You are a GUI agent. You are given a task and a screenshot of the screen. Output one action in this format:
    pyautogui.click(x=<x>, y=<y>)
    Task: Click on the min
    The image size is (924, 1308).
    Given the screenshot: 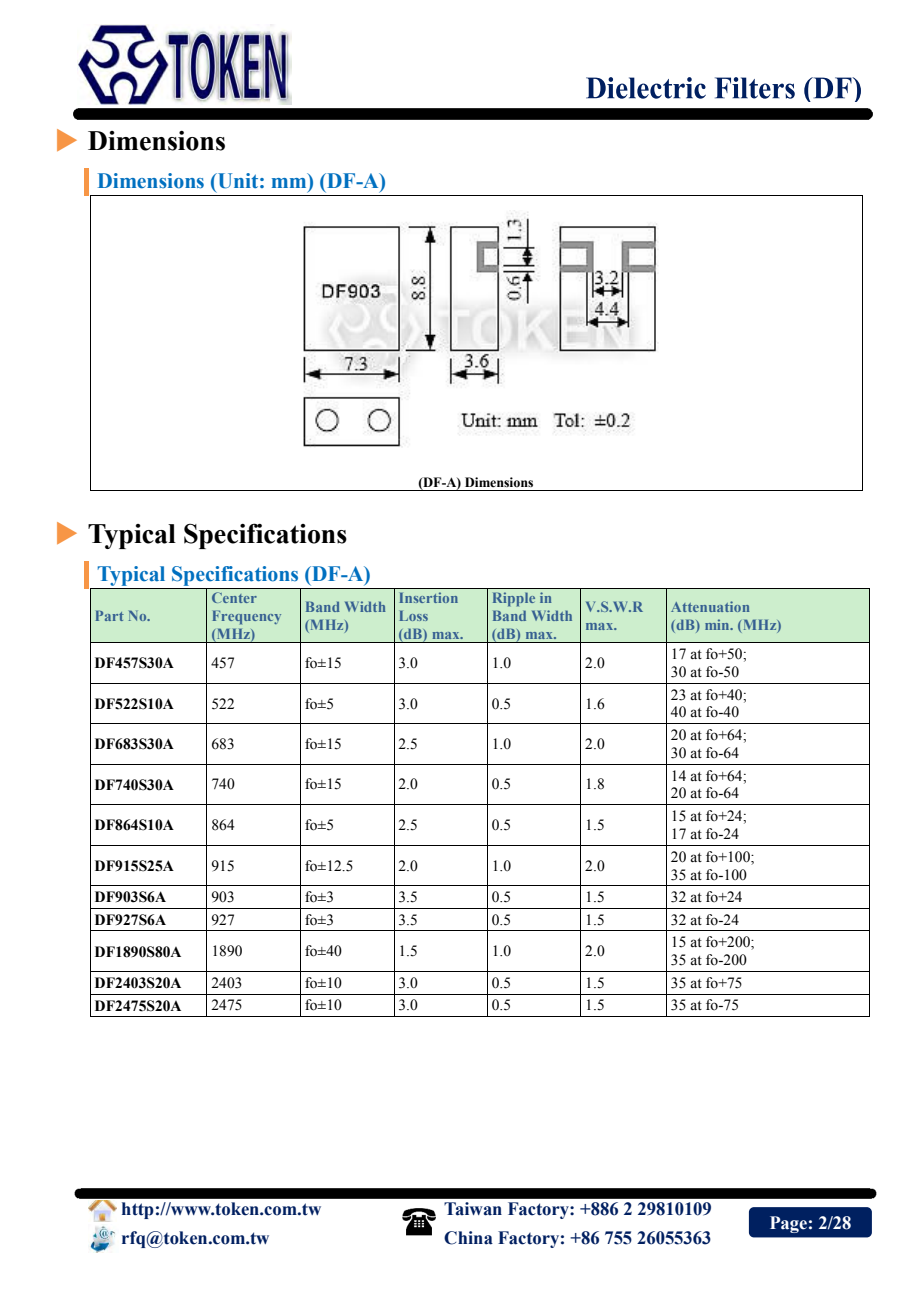 What is the action you would take?
    pyautogui.click(x=718, y=624)
